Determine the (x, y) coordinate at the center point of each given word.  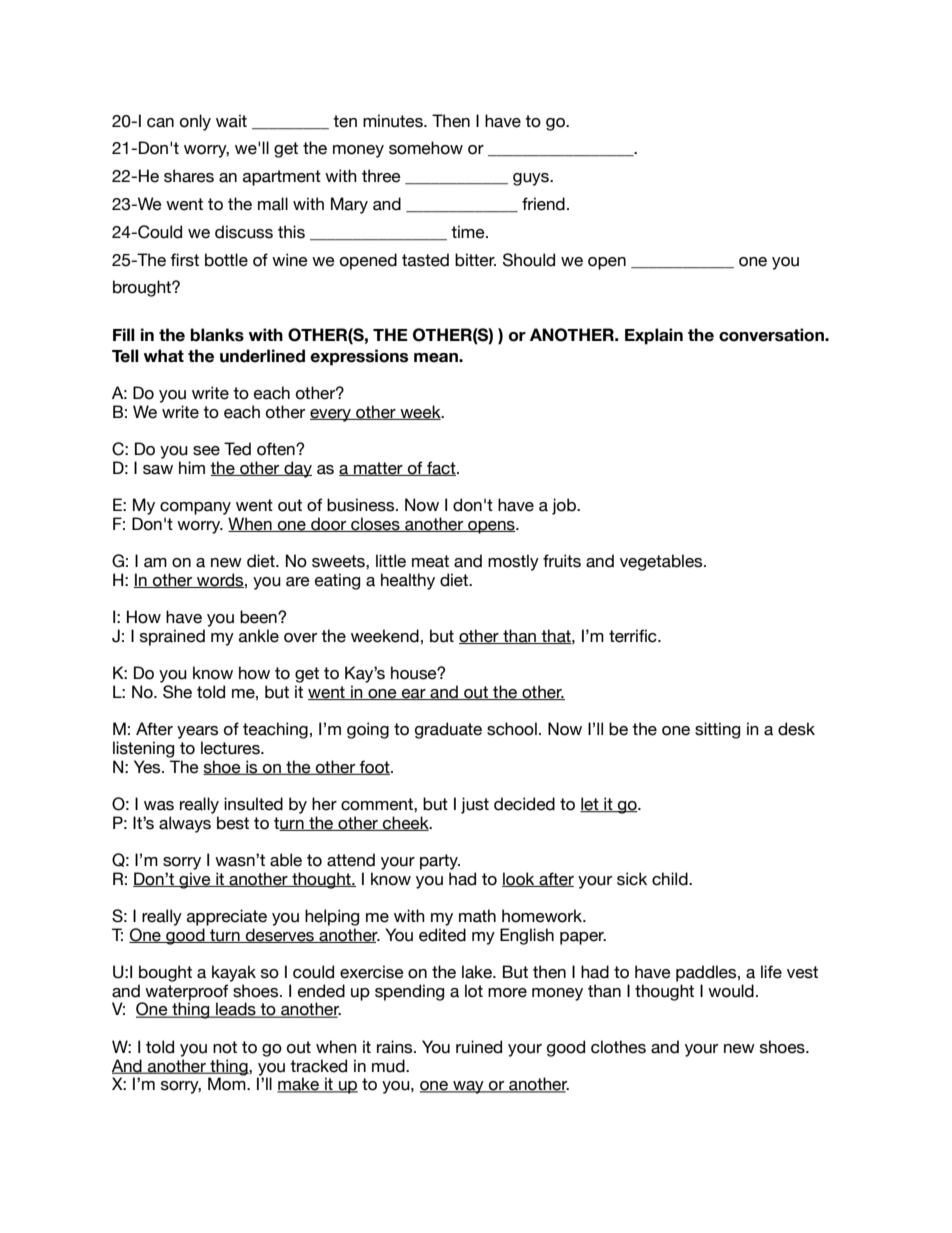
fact (441, 468)
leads (236, 1010)
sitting (717, 730)
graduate (448, 730)
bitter (475, 260)
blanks (217, 335)
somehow (426, 148)
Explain (654, 336)
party (440, 862)
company (195, 508)
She (177, 692)
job (565, 506)
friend (543, 204)
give (195, 880)
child (671, 879)
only (195, 122)
